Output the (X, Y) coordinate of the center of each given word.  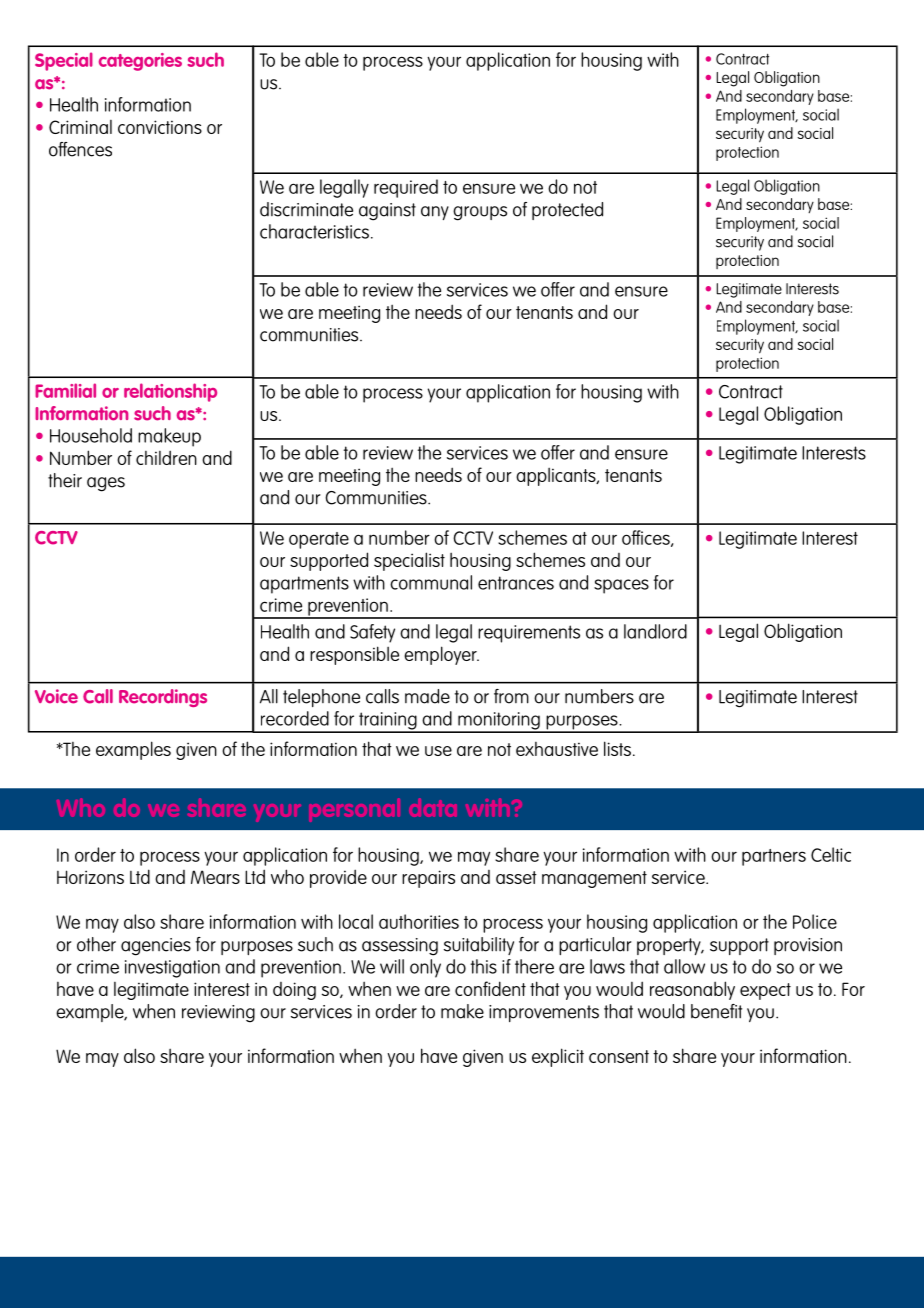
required (406, 188)
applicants (557, 476)
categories (140, 62)
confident (490, 988)
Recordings (163, 698)
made (427, 696)
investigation (172, 969)
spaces (621, 586)
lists (617, 748)
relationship (170, 392)
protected (567, 211)
